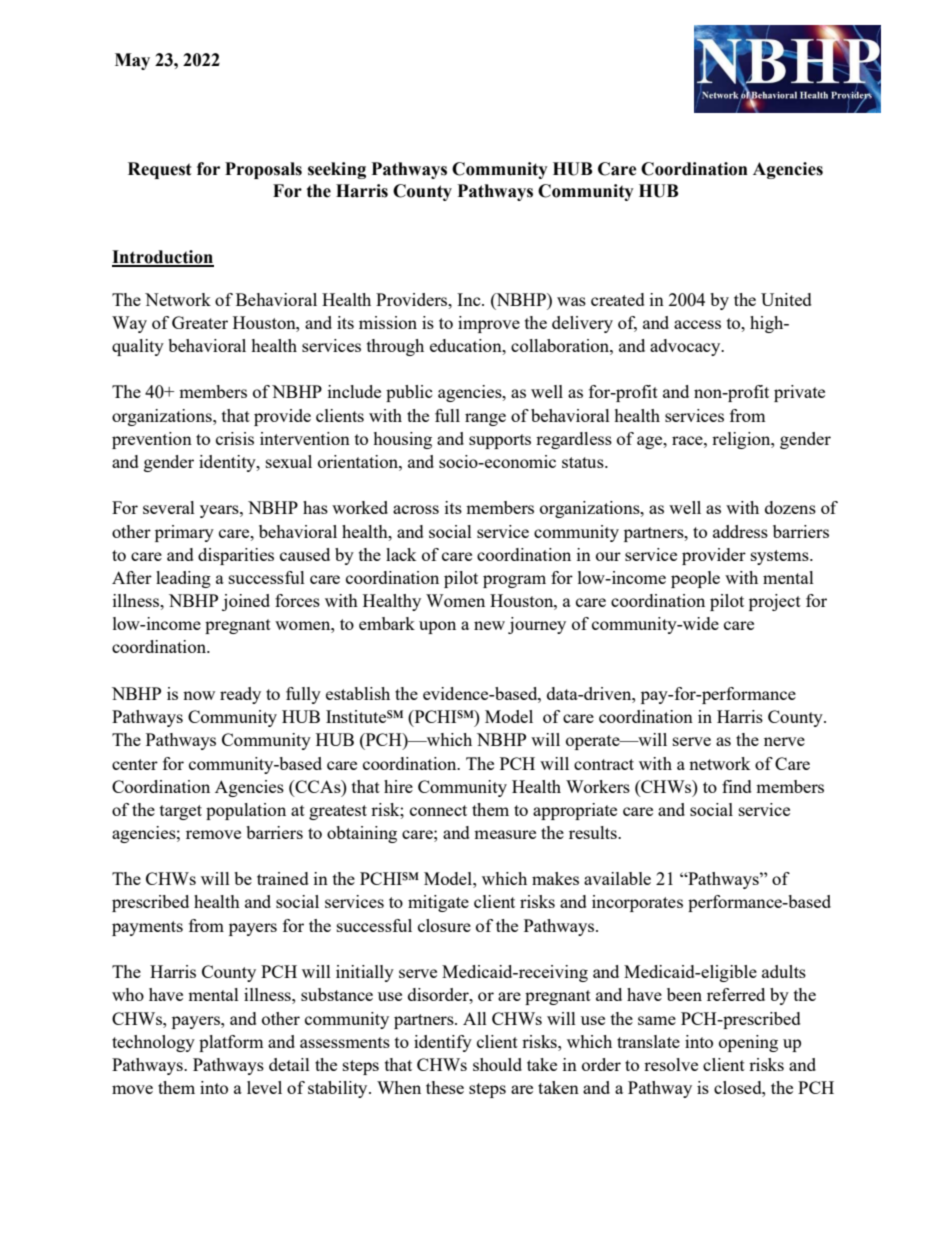 Image resolution: width=952 pixels, height=1233 pixels. I want to click on platform, so click(231, 1043).
